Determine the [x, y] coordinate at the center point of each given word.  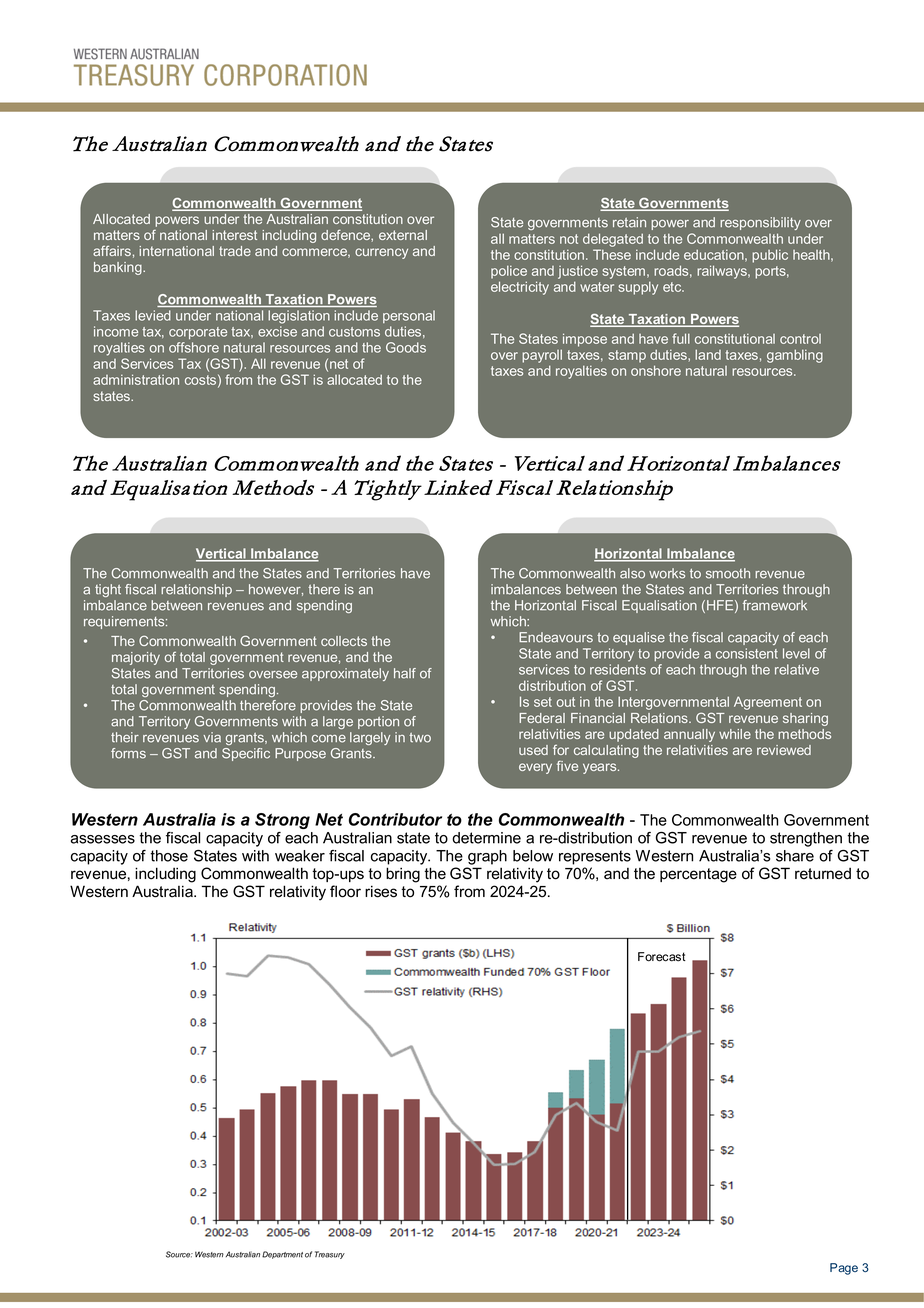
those [169, 856]
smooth [728, 573]
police [509, 272]
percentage [698, 875]
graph [487, 857]
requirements [125, 622]
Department [282, 1255]
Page [844, 1269]
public [770, 256]
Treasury [330, 1255]
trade [235, 251]
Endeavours [556, 637]
